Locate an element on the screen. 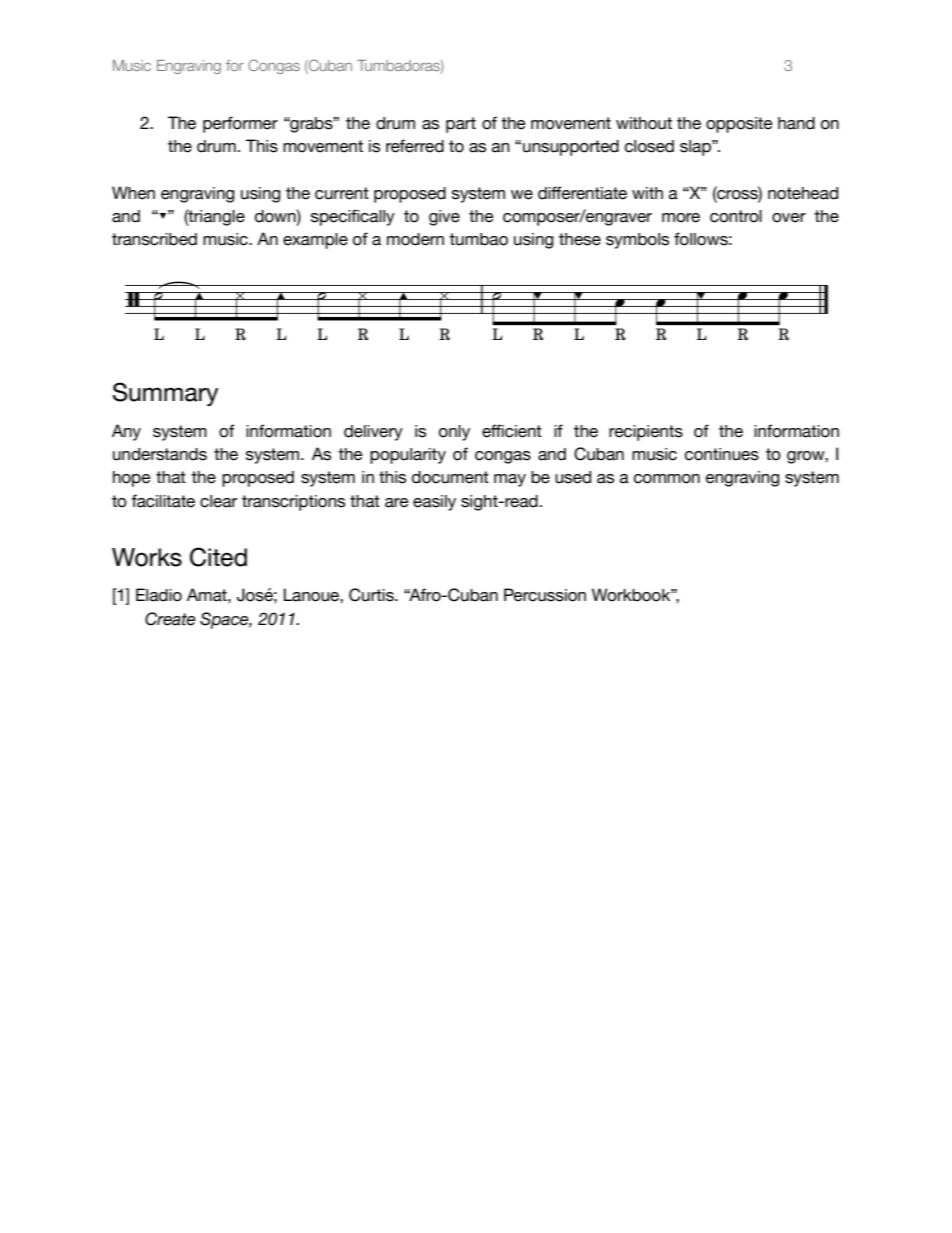  part is located at coordinates (461, 125).
